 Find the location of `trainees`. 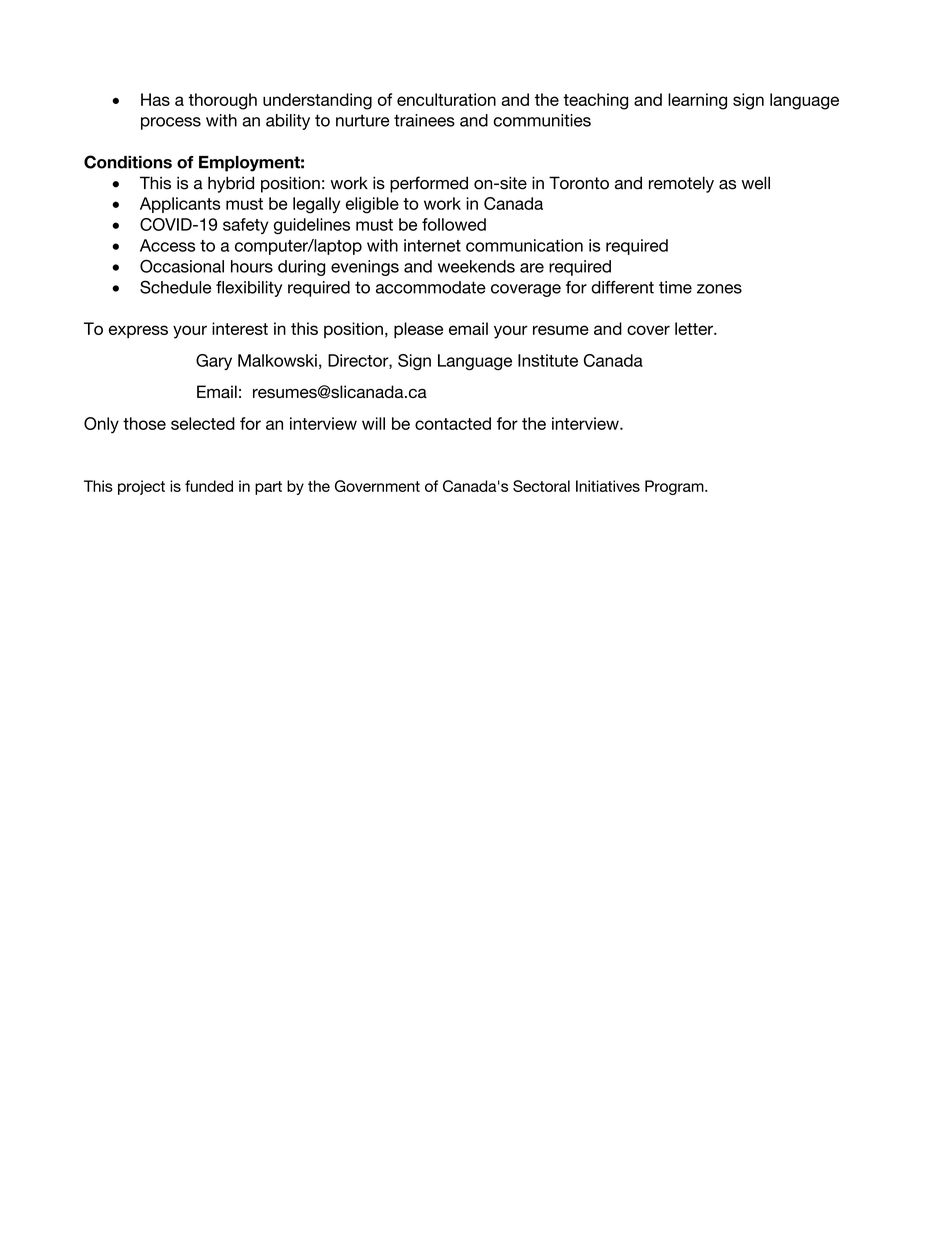

trainees is located at coordinates (424, 120).
